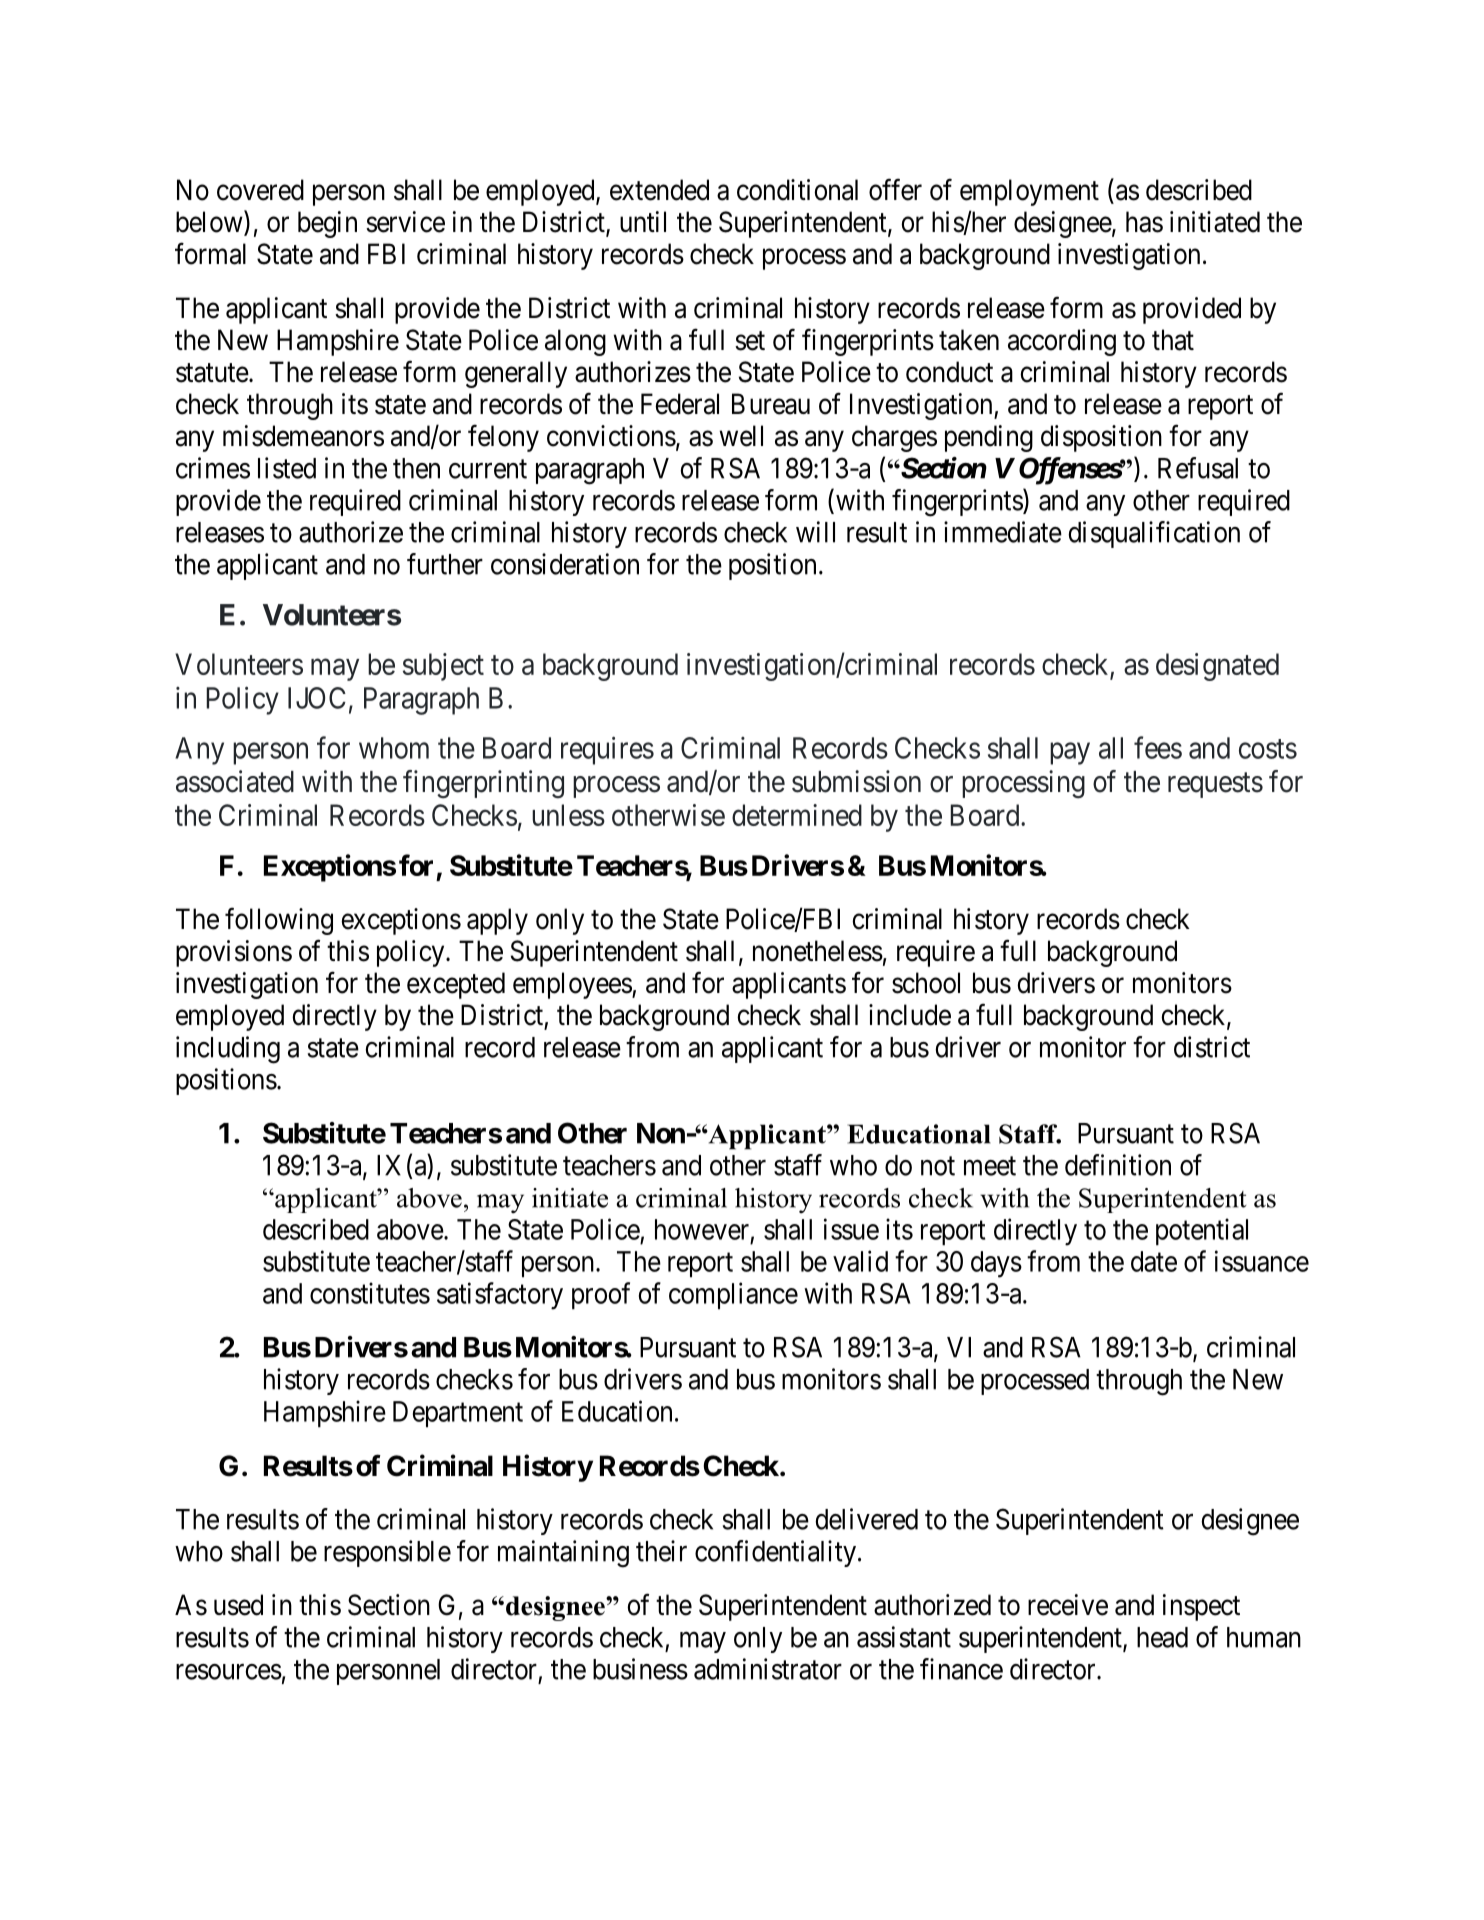  I want to click on used, so click(238, 1605).
